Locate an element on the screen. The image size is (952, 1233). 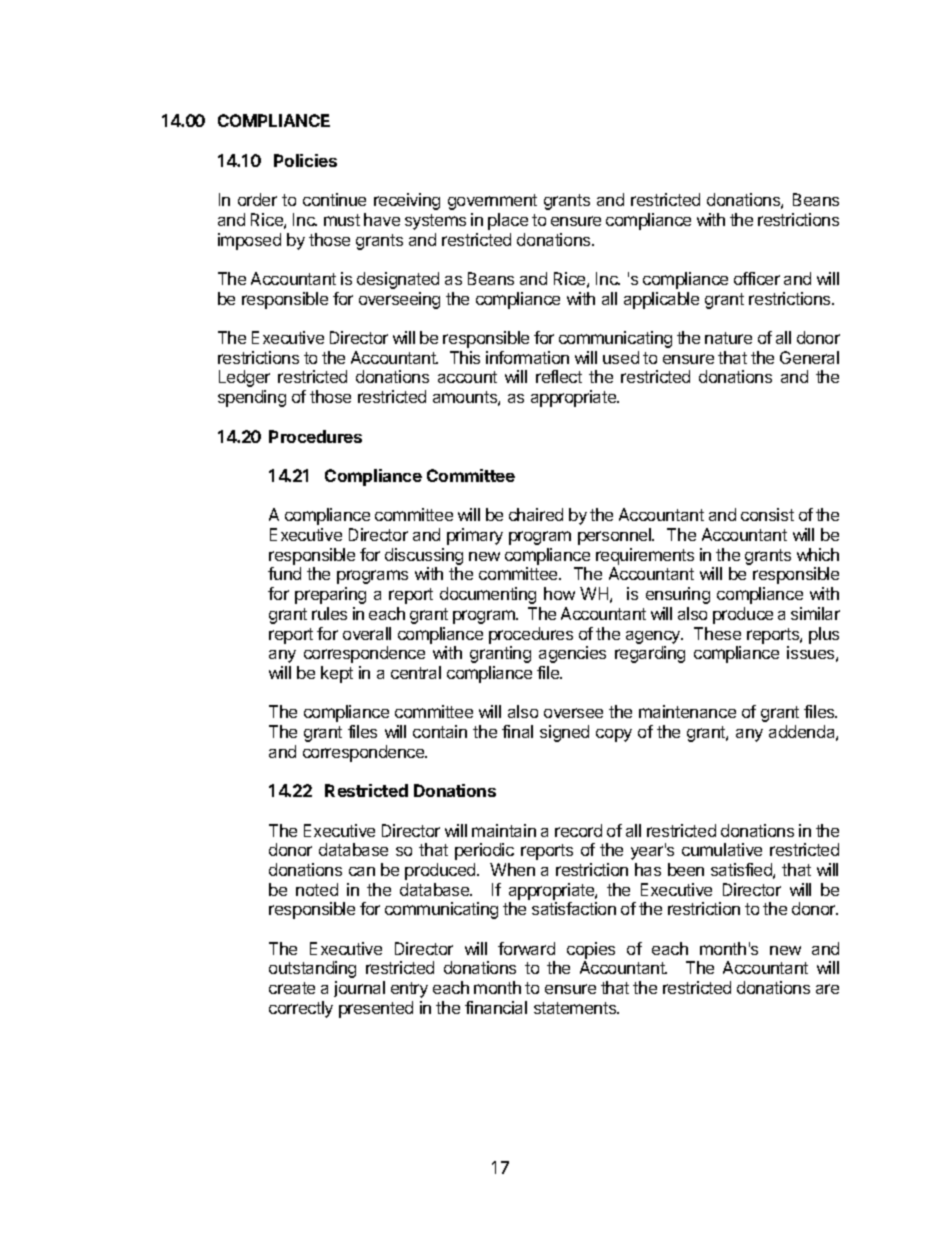
forward is located at coordinates (526, 948).
